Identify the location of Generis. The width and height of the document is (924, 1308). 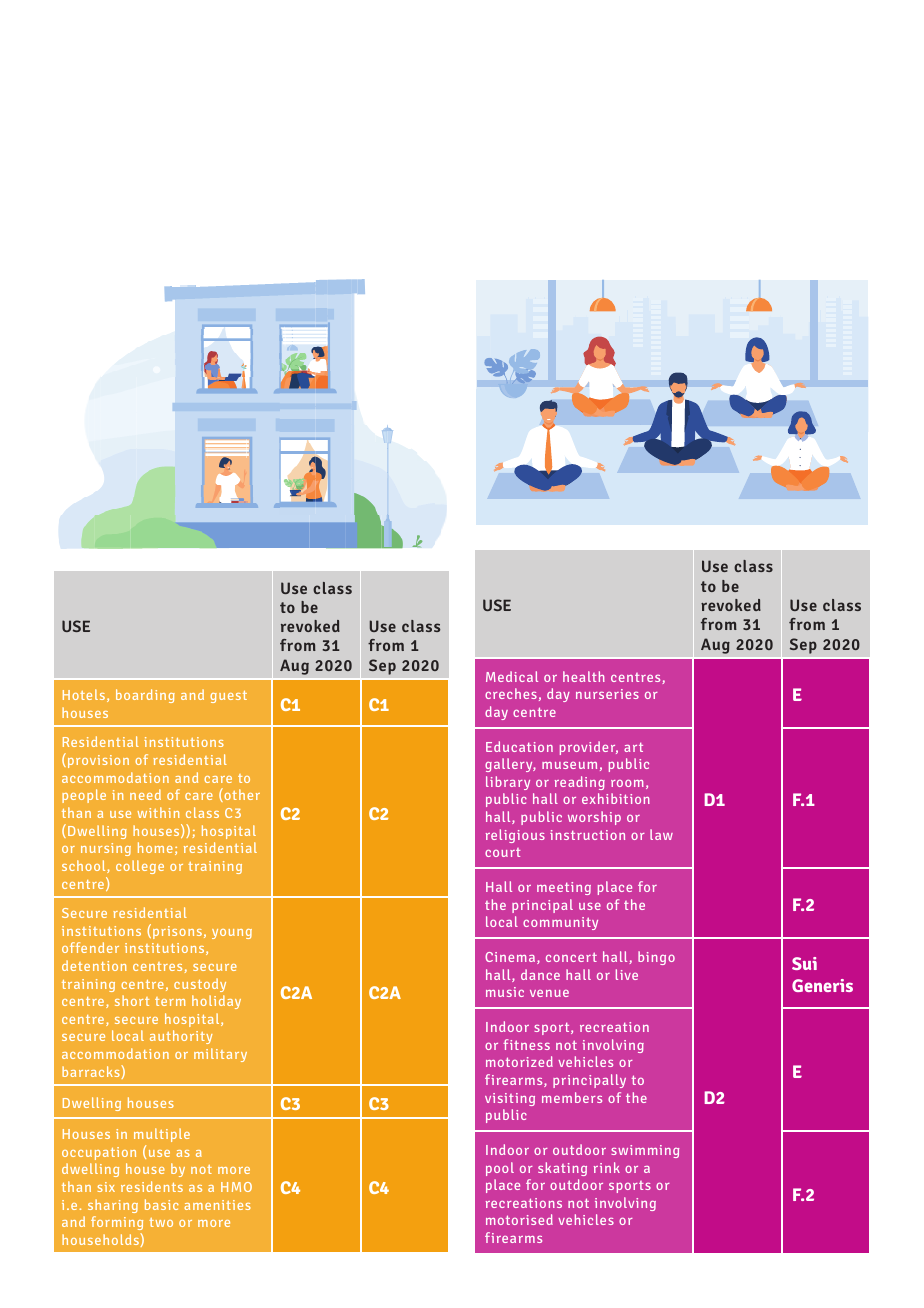
(822, 985).
